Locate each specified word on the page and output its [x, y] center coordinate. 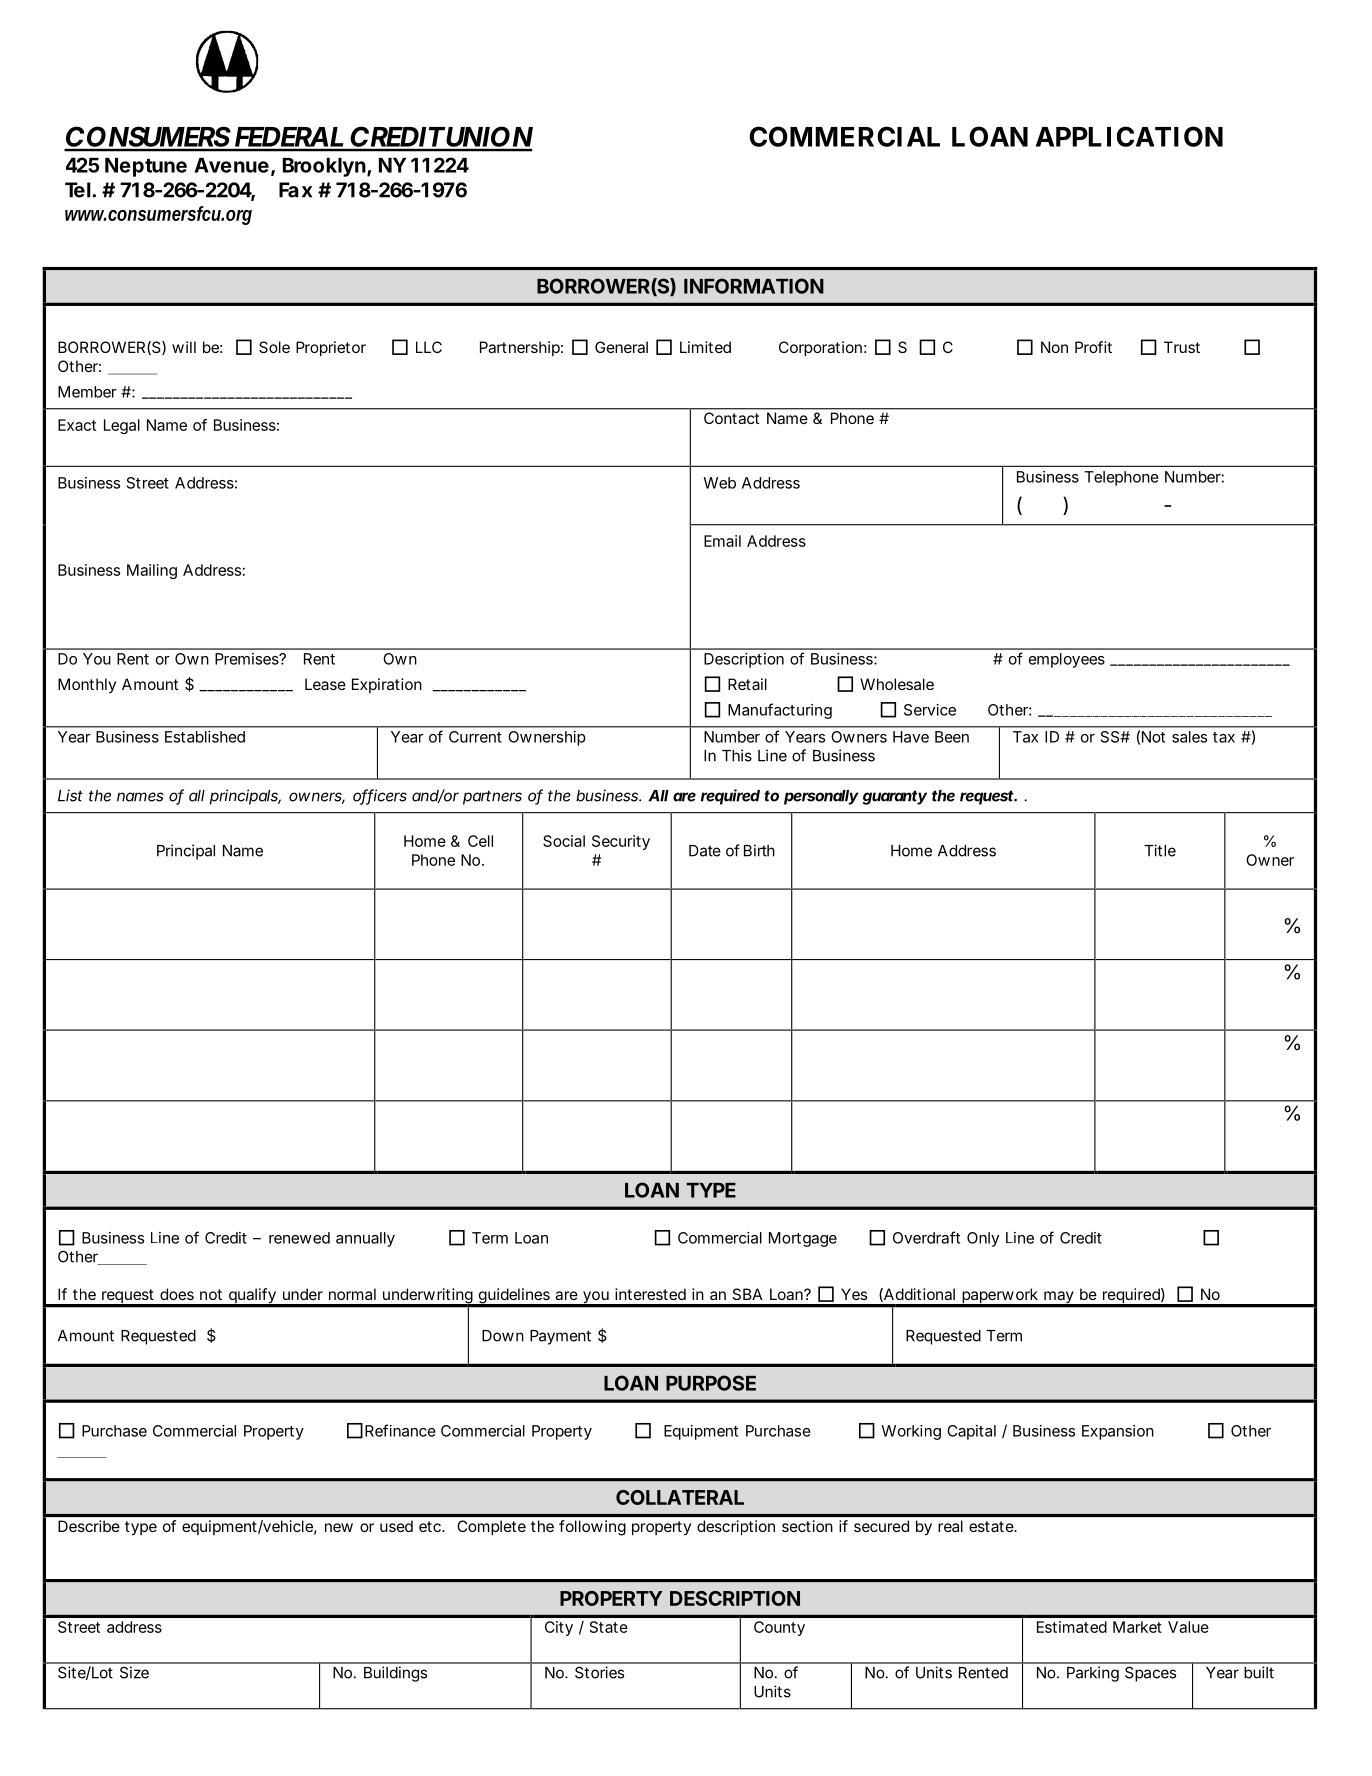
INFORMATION [754, 286]
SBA [747, 1294]
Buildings [395, 1674]
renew [290, 1239]
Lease [325, 684]
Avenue [231, 165]
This [737, 755]
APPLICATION [1129, 136]
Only [983, 1239]
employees [1067, 660]
